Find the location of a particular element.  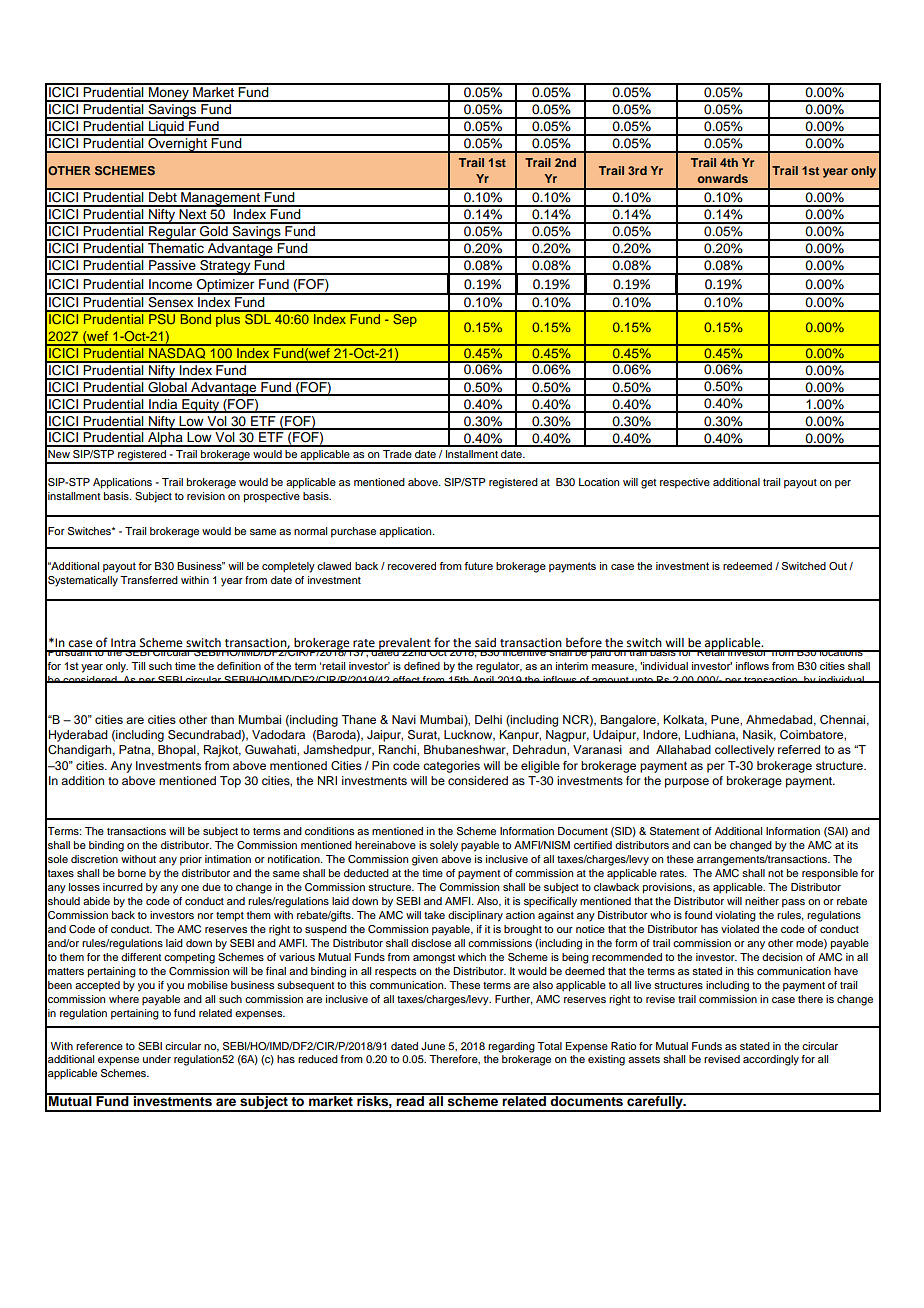

under is located at coordinates (157, 1059).
